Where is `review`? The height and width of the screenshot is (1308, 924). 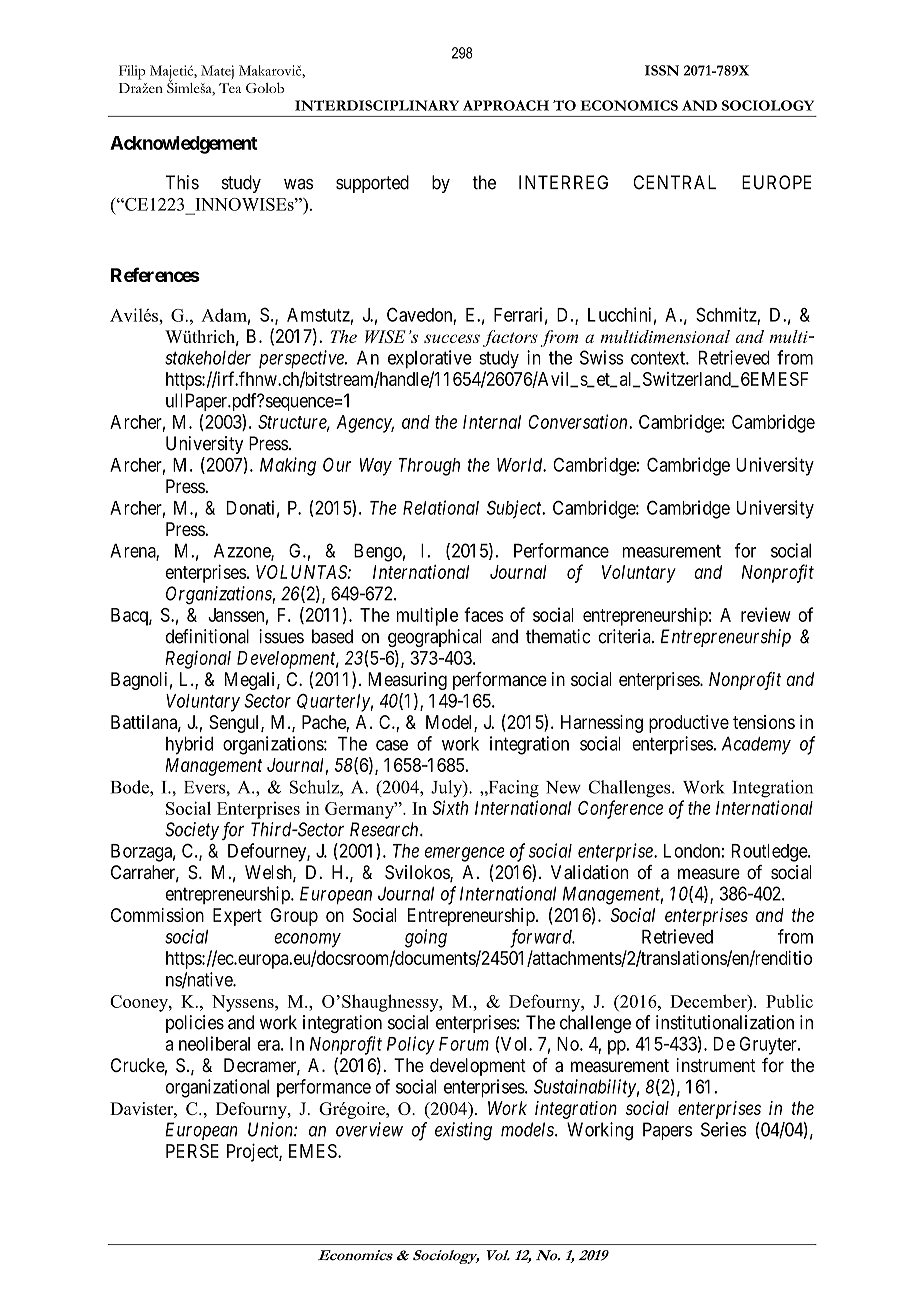
review is located at coordinates (766, 614).
